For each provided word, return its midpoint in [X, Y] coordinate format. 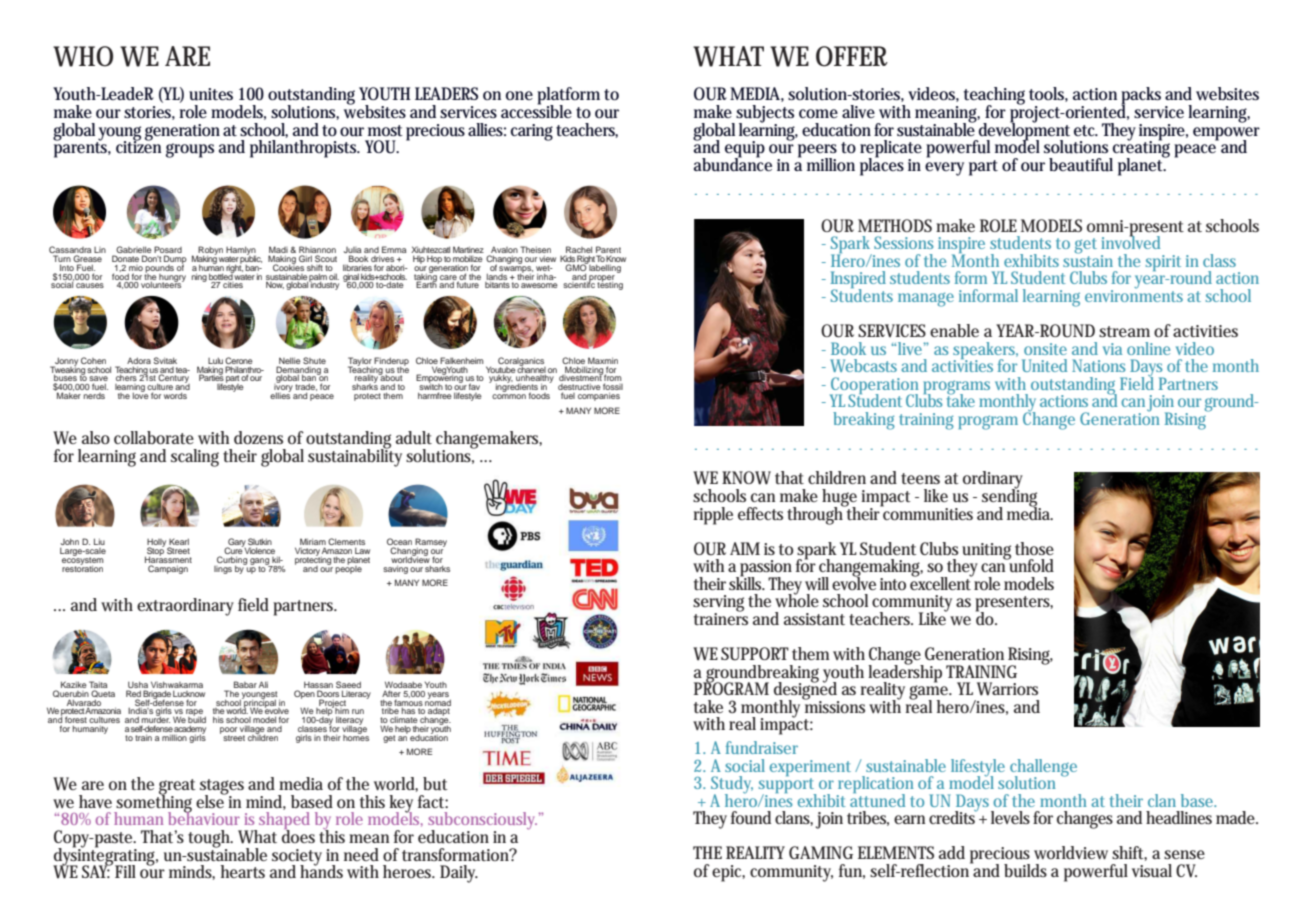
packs [1141, 97]
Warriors [1007, 689]
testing [610, 285]
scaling [195, 458]
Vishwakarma [177, 684]
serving [718, 604]
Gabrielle [133, 251]
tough [210, 840]
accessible [536, 110]
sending [1011, 498]
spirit [1163, 263]
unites [211, 94]
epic [728, 873]
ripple [713, 516]
